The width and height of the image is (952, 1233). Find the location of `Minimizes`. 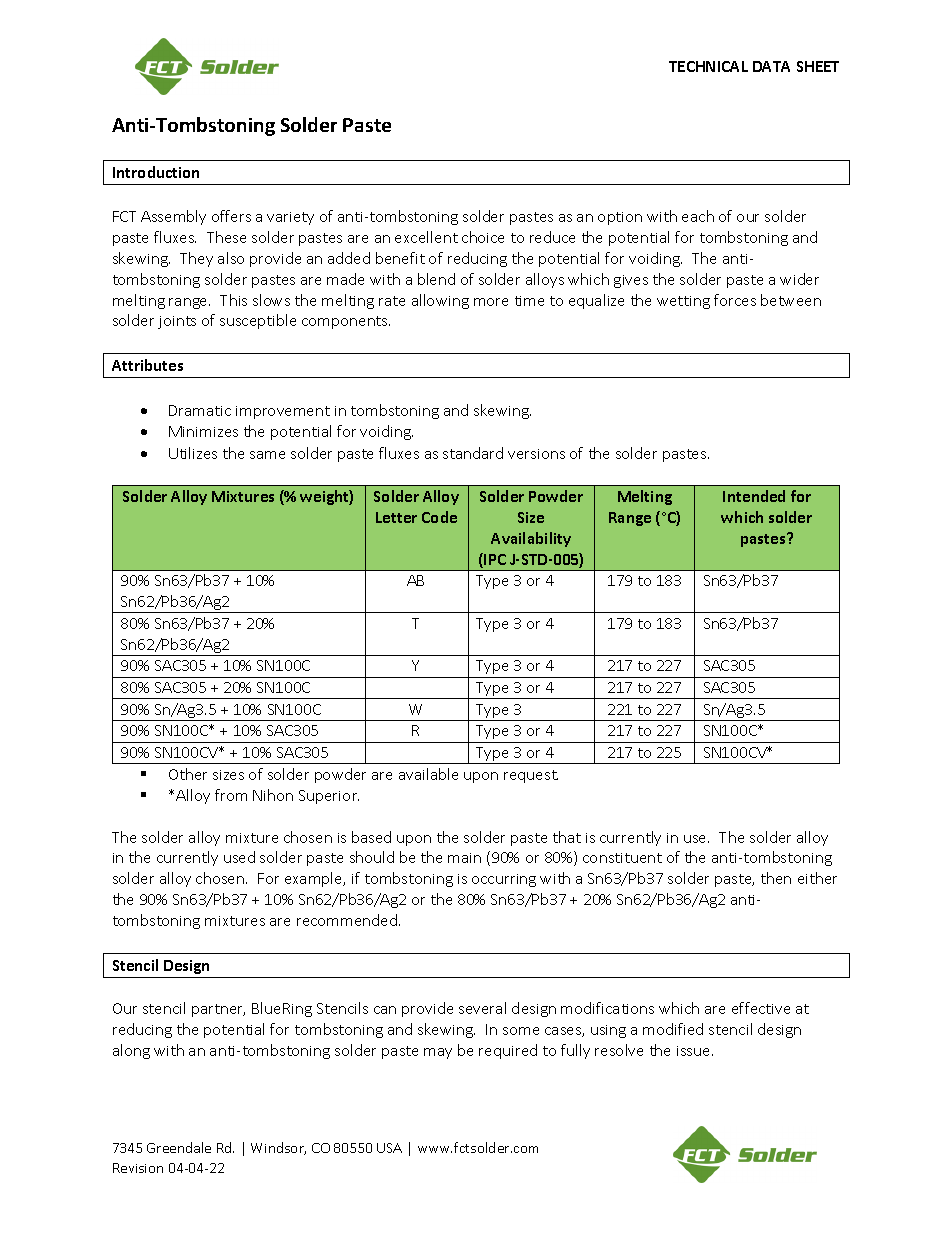

Minimizes is located at coordinates (203, 431).
